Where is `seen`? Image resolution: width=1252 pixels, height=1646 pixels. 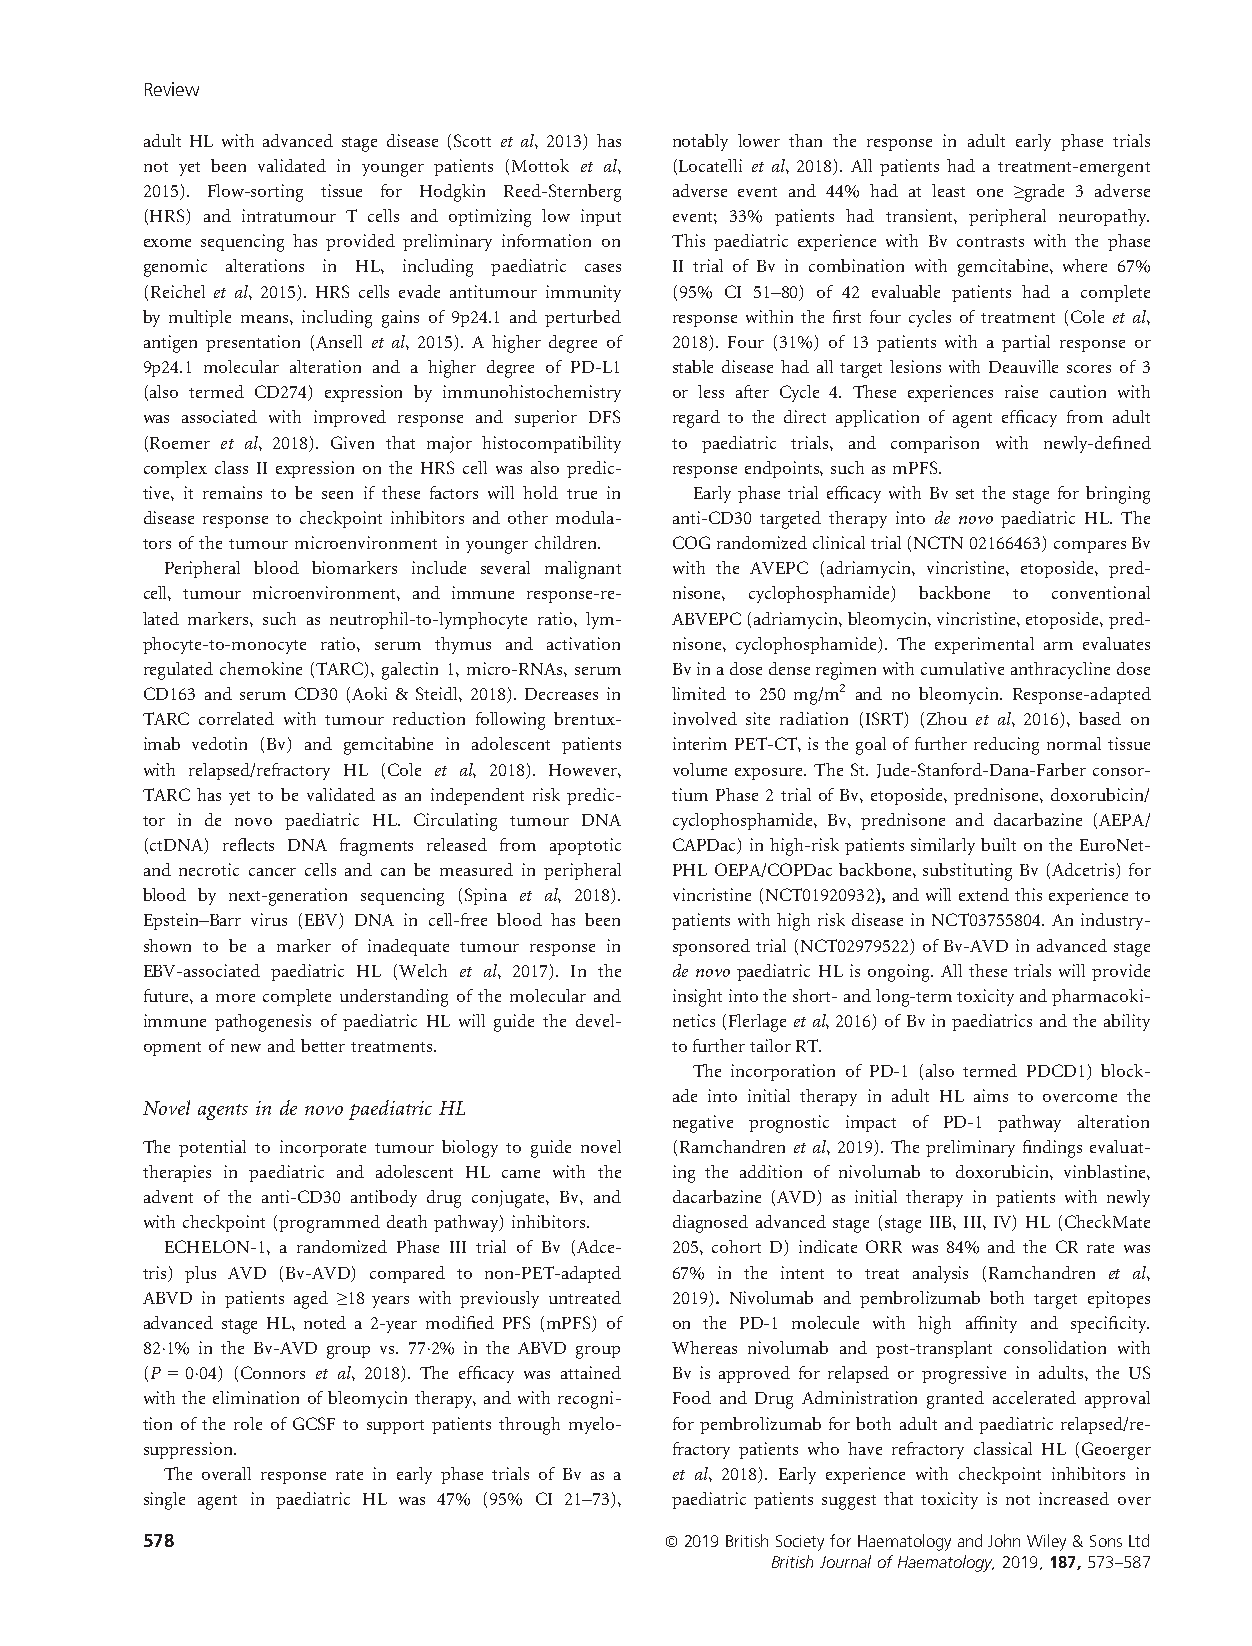 seen is located at coordinates (337, 495).
